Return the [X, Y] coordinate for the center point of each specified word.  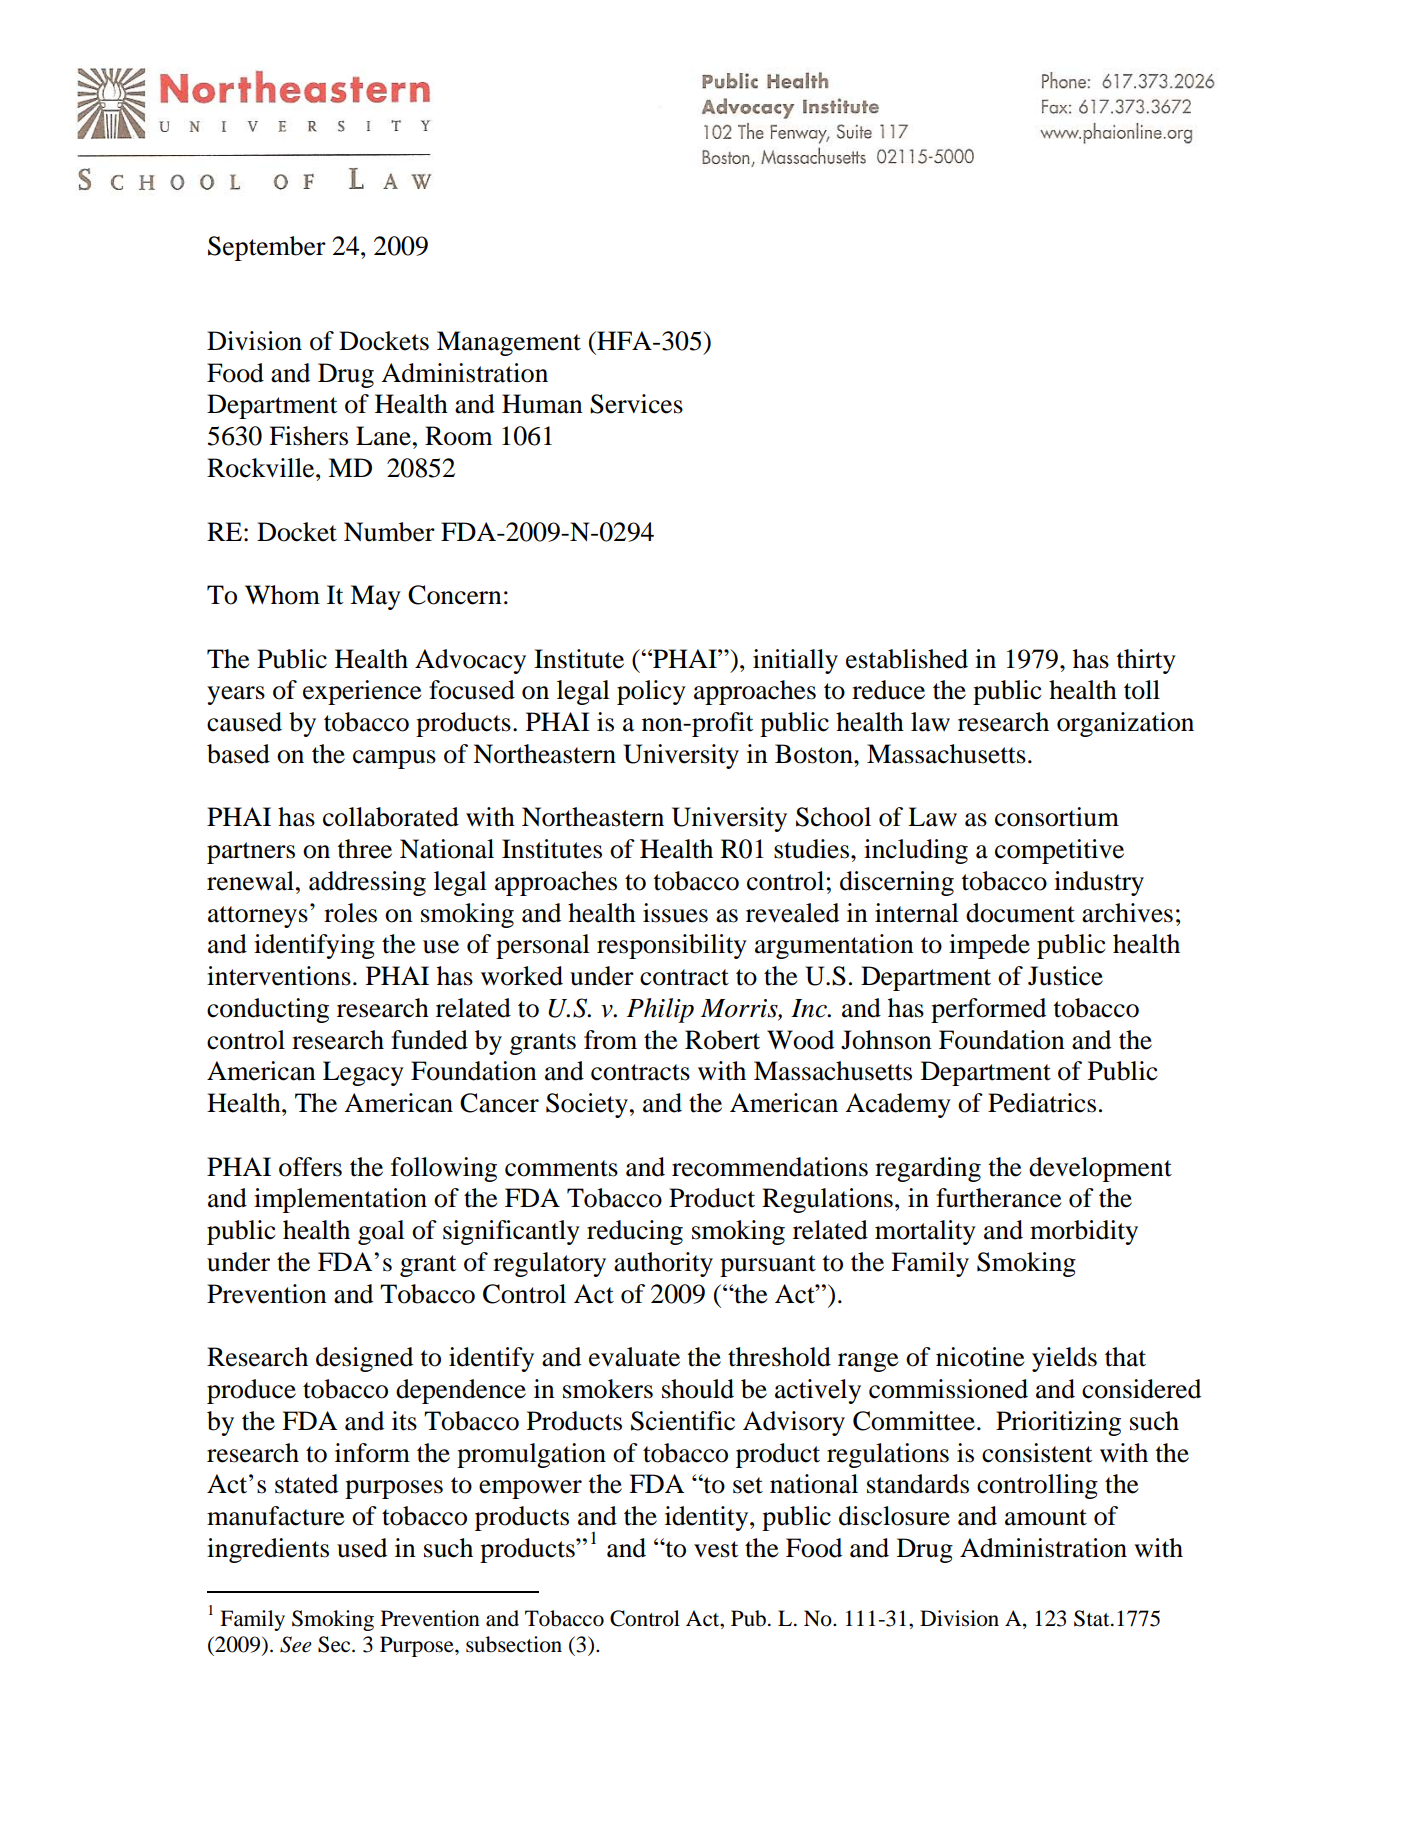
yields [1064, 1359]
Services [636, 404]
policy [651, 692]
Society [587, 1105]
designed [364, 1359]
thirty [1146, 661]
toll [1142, 690]
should [698, 1389]
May [375, 597]
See [296, 1644]
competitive [1059, 851]
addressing [367, 883]
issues [675, 913]
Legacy [363, 1073]
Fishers [308, 436]
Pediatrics [1042, 1103]
